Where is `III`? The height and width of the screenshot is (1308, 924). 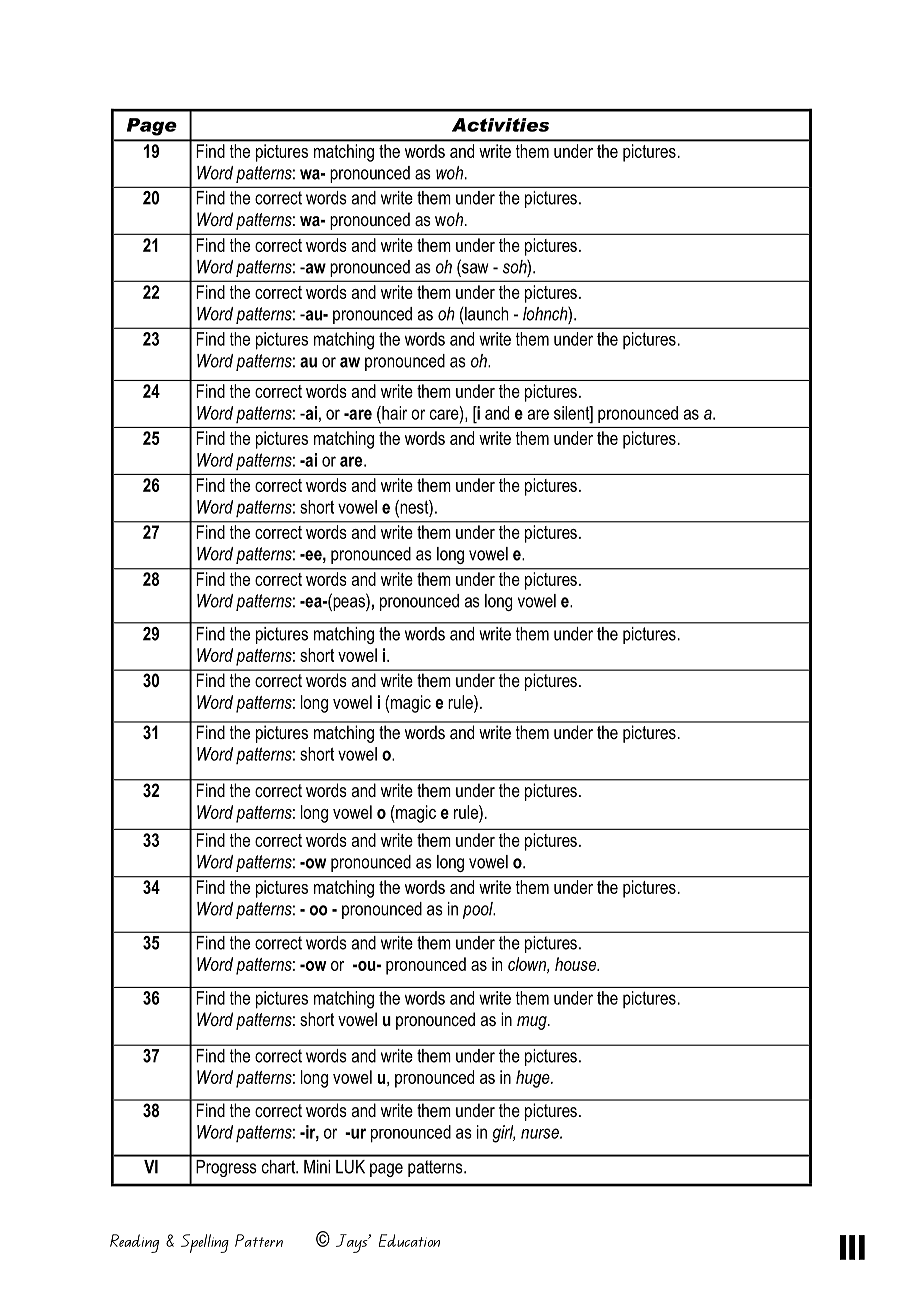 III is located at coordinates (852, 1247).
